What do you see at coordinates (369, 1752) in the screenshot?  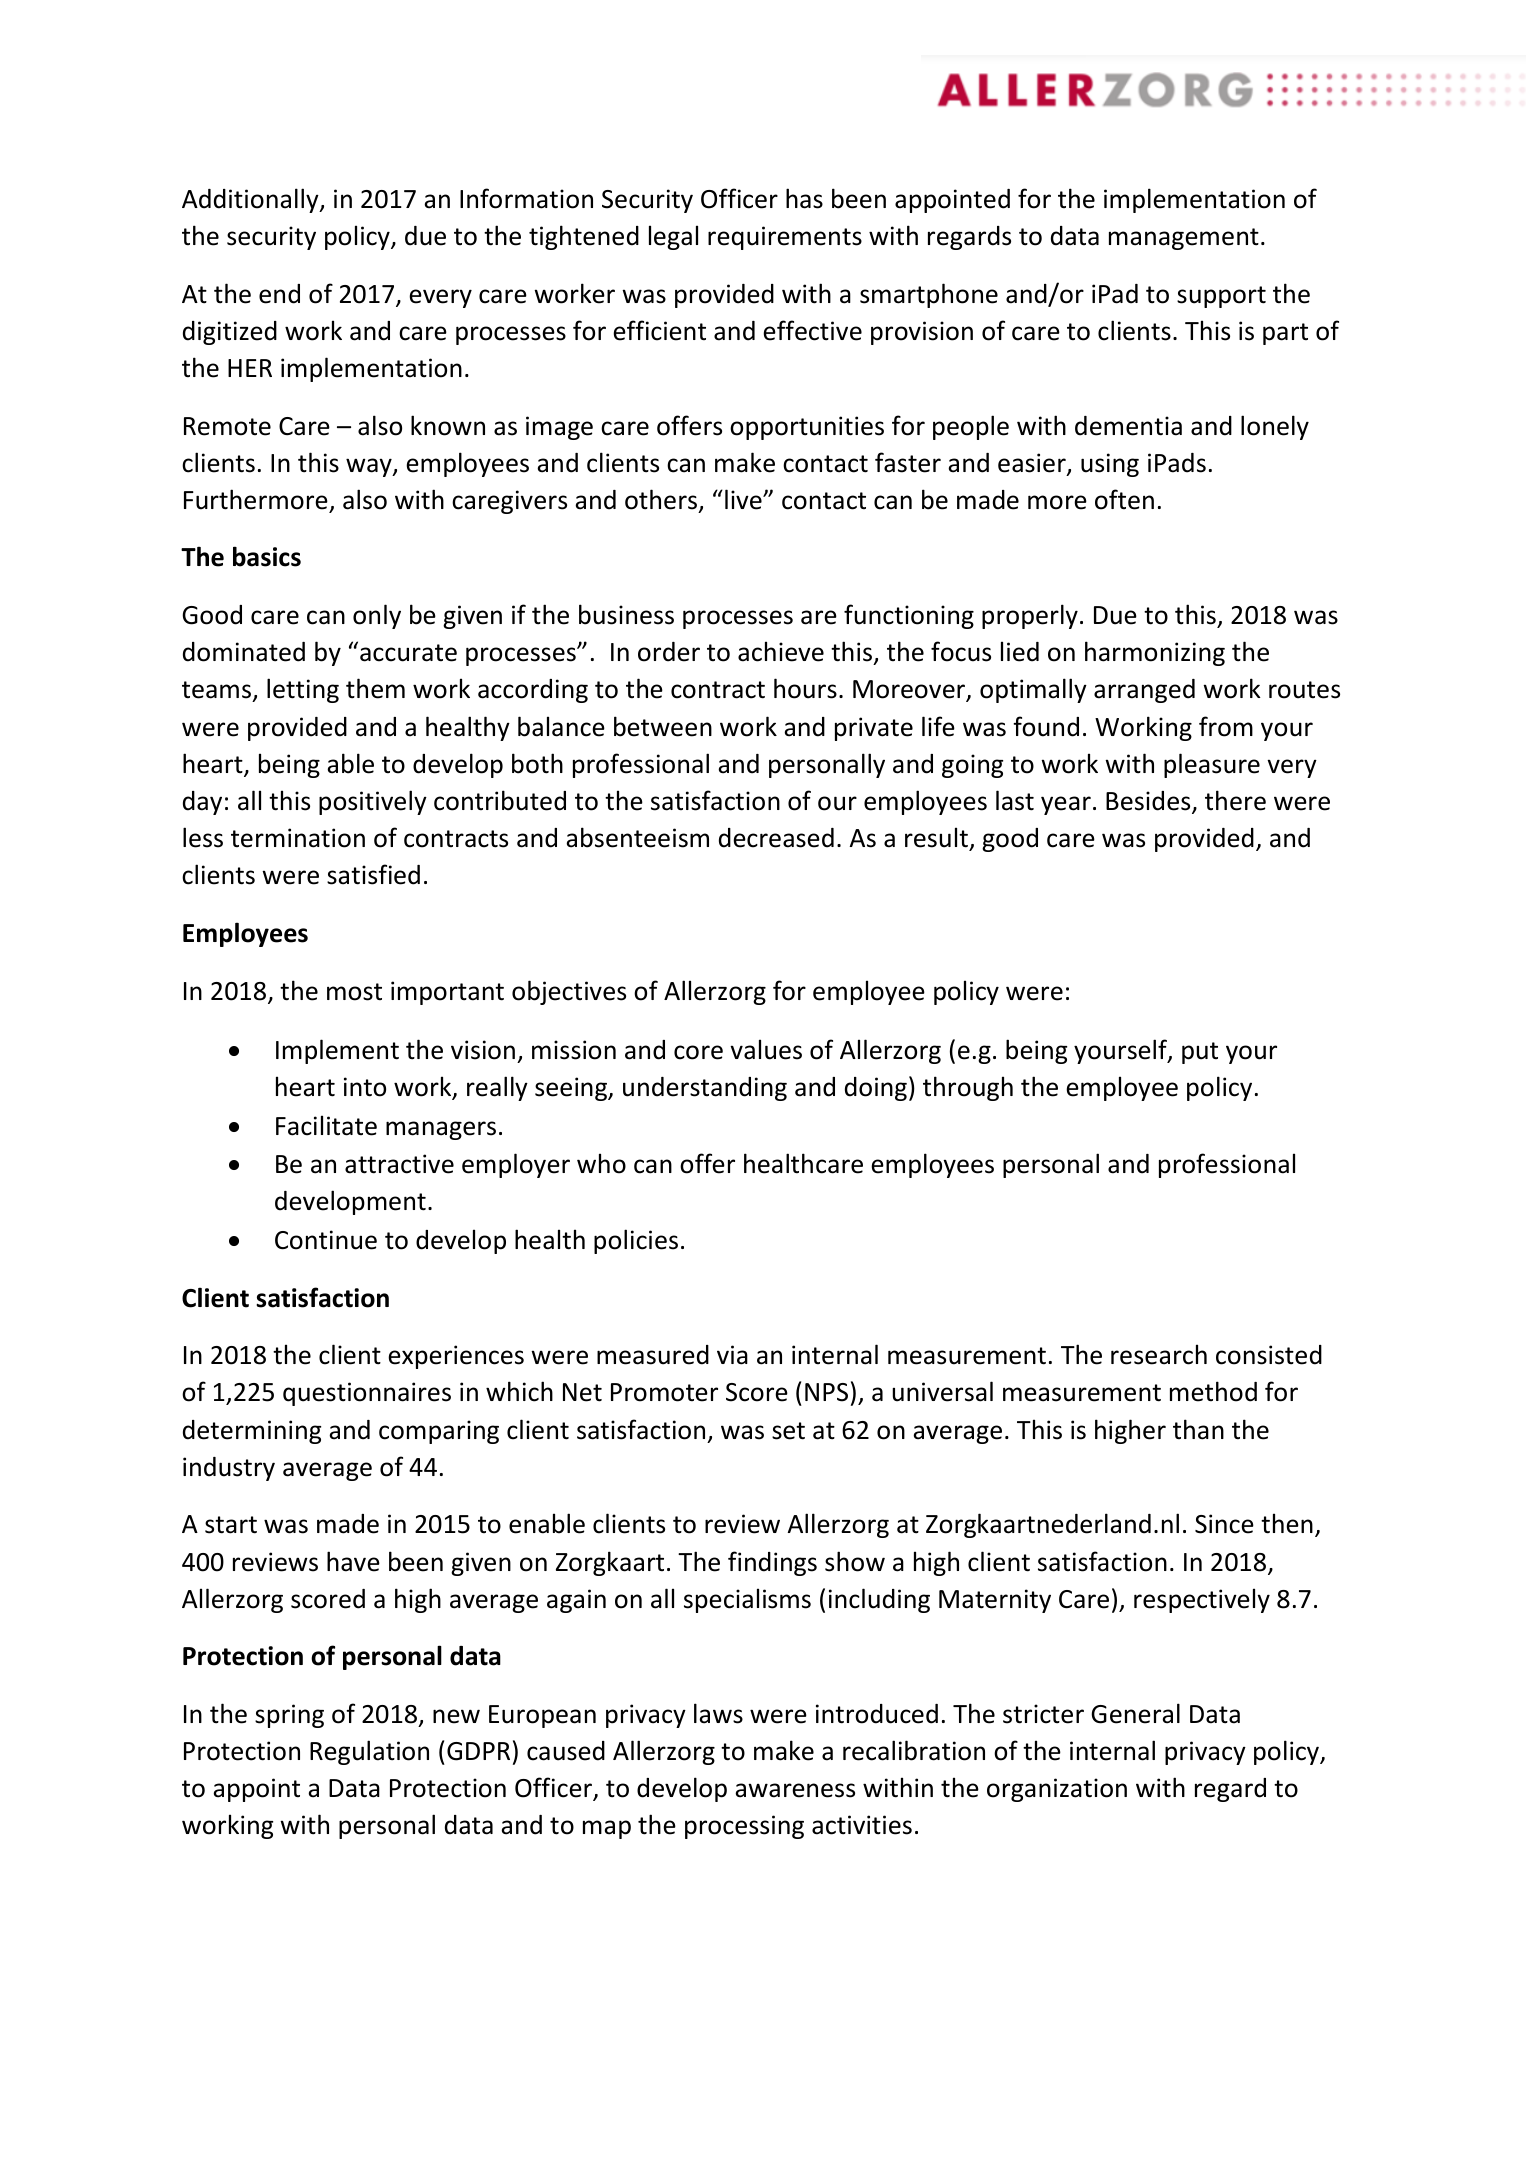 I see `Regulation` at bounding box center [369, 1752].
